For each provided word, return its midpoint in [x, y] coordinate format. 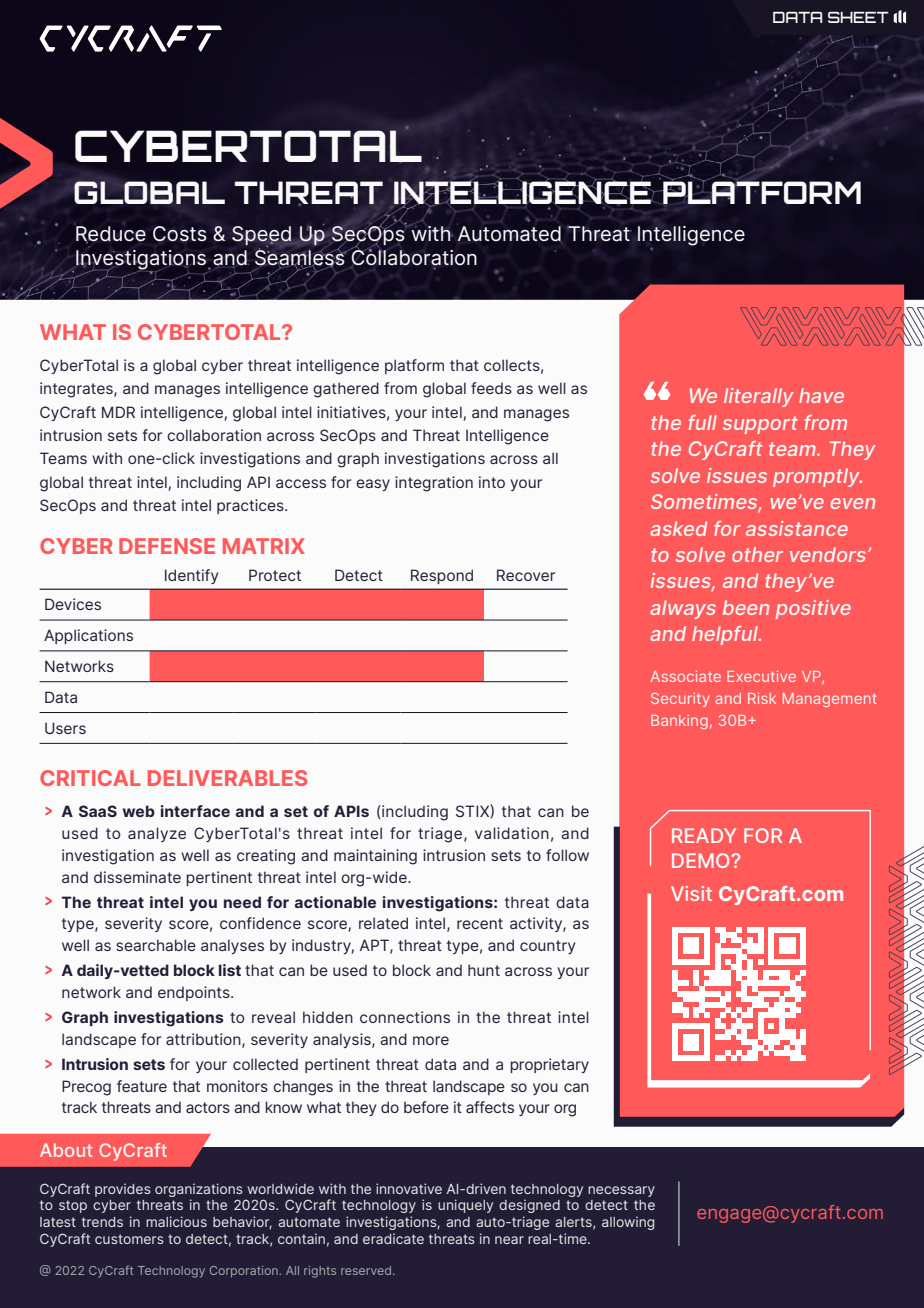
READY [704, 835]
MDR [118, 412]
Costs [180, 234]
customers [129, 1239]
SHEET [858, 17]
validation [512, 833]
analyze [157, 834]
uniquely [465, 1206]
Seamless [301, 258]
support [760, 425]
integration [434, 484]
